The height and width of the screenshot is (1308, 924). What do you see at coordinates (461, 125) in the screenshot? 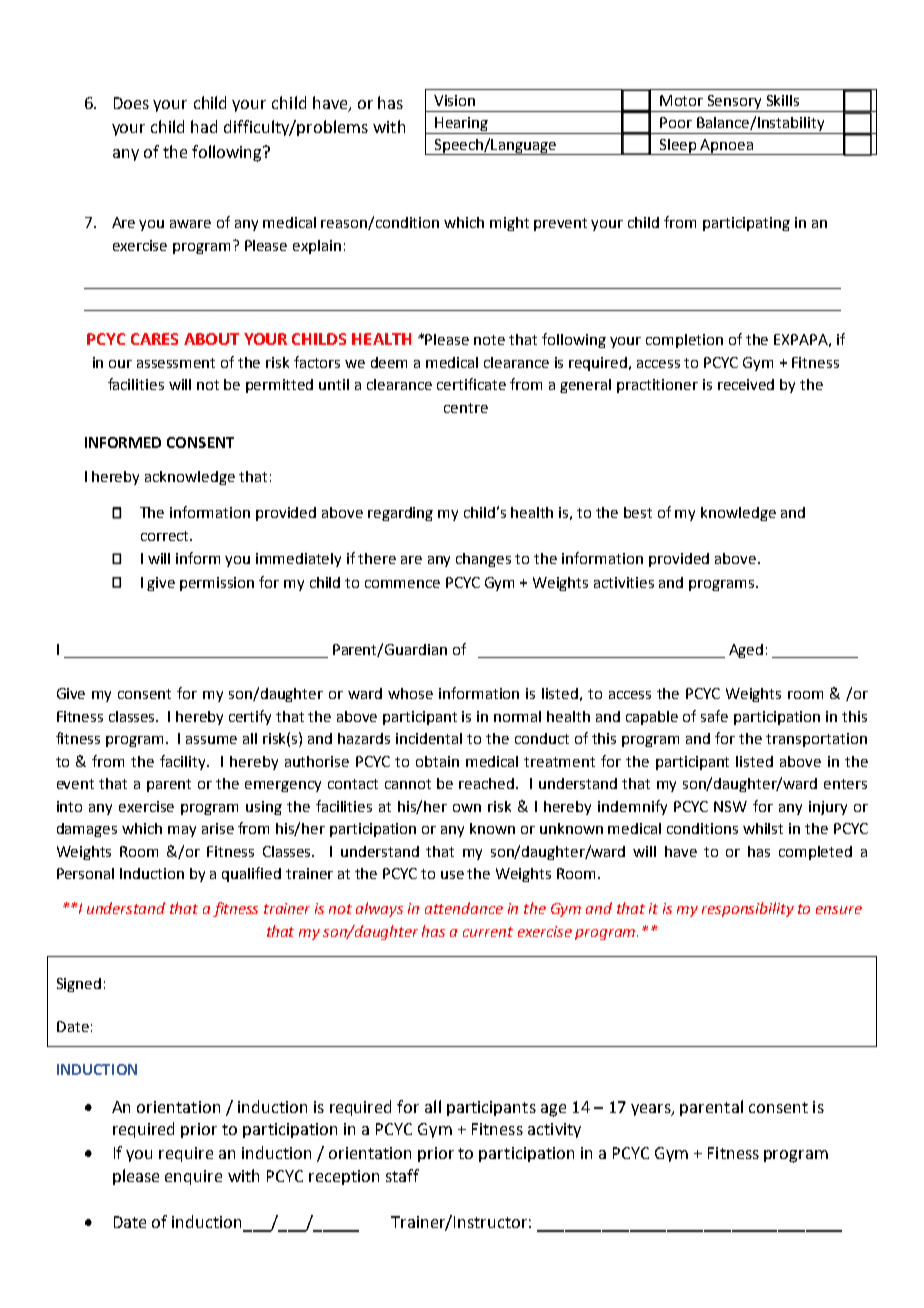
I see `Hearing` at bounding box center [461, 125].
